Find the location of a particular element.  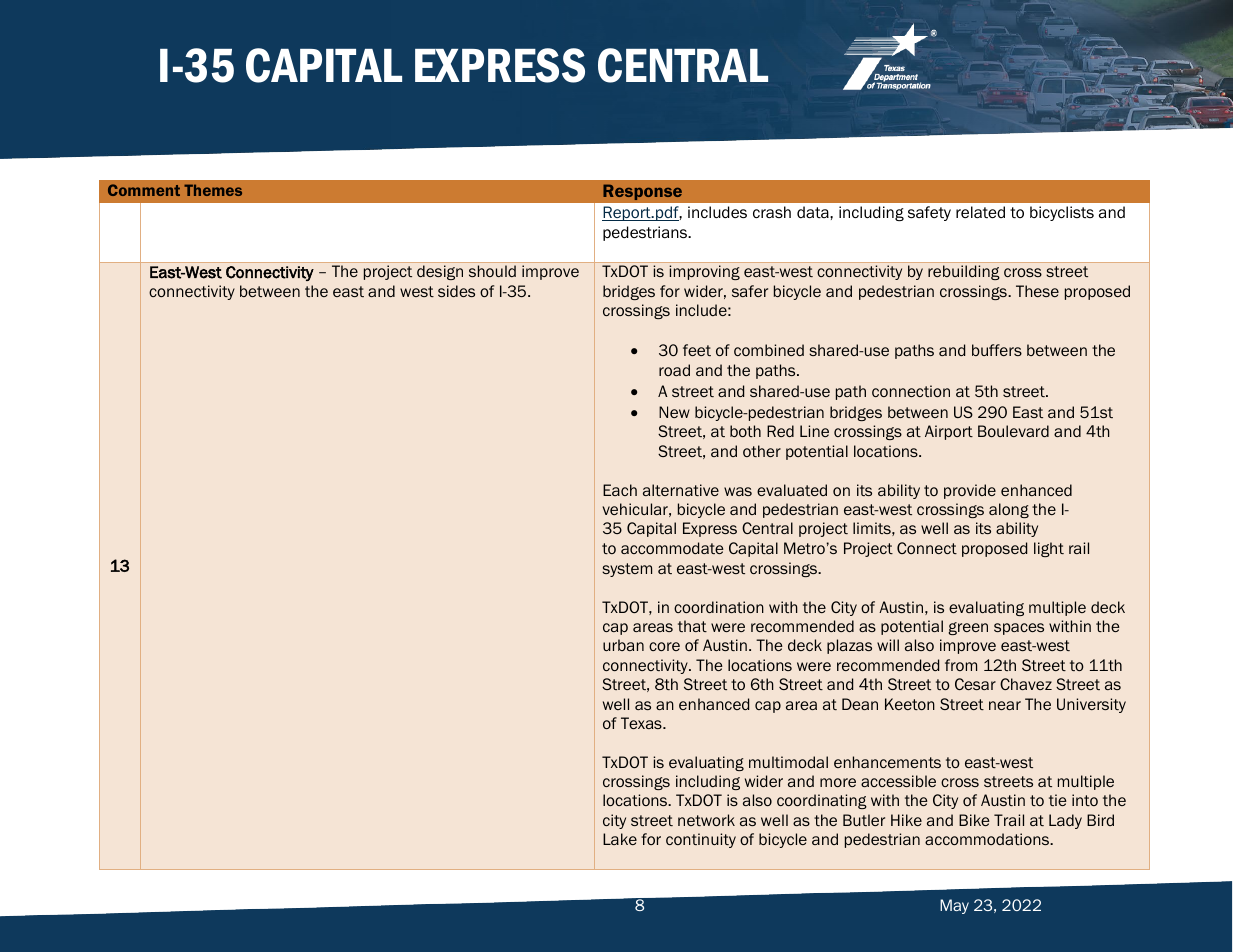

related is located at coordinates (980, 212).
